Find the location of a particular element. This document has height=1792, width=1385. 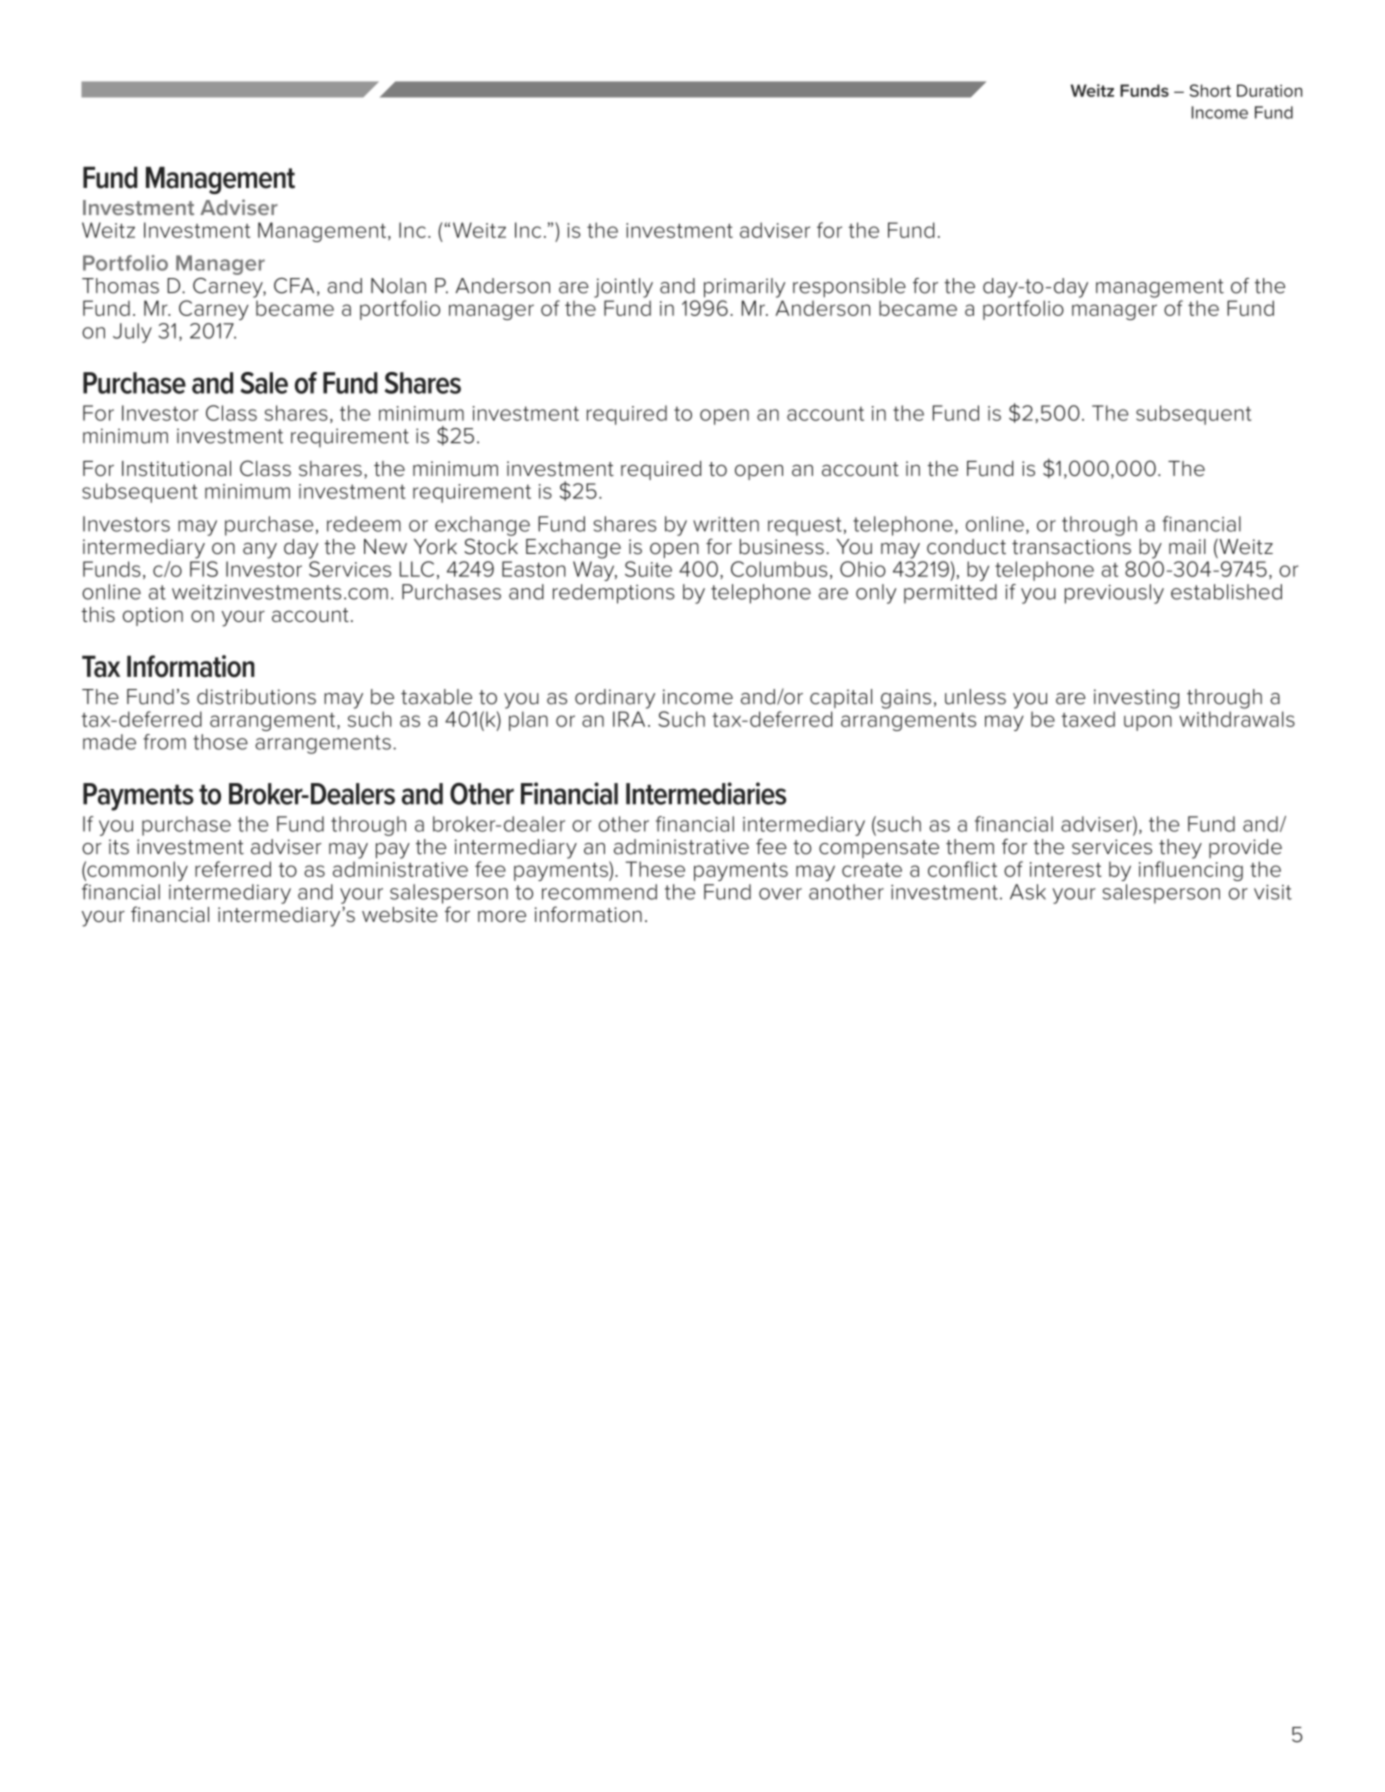

CFA is located at coordinates (294, 286).
